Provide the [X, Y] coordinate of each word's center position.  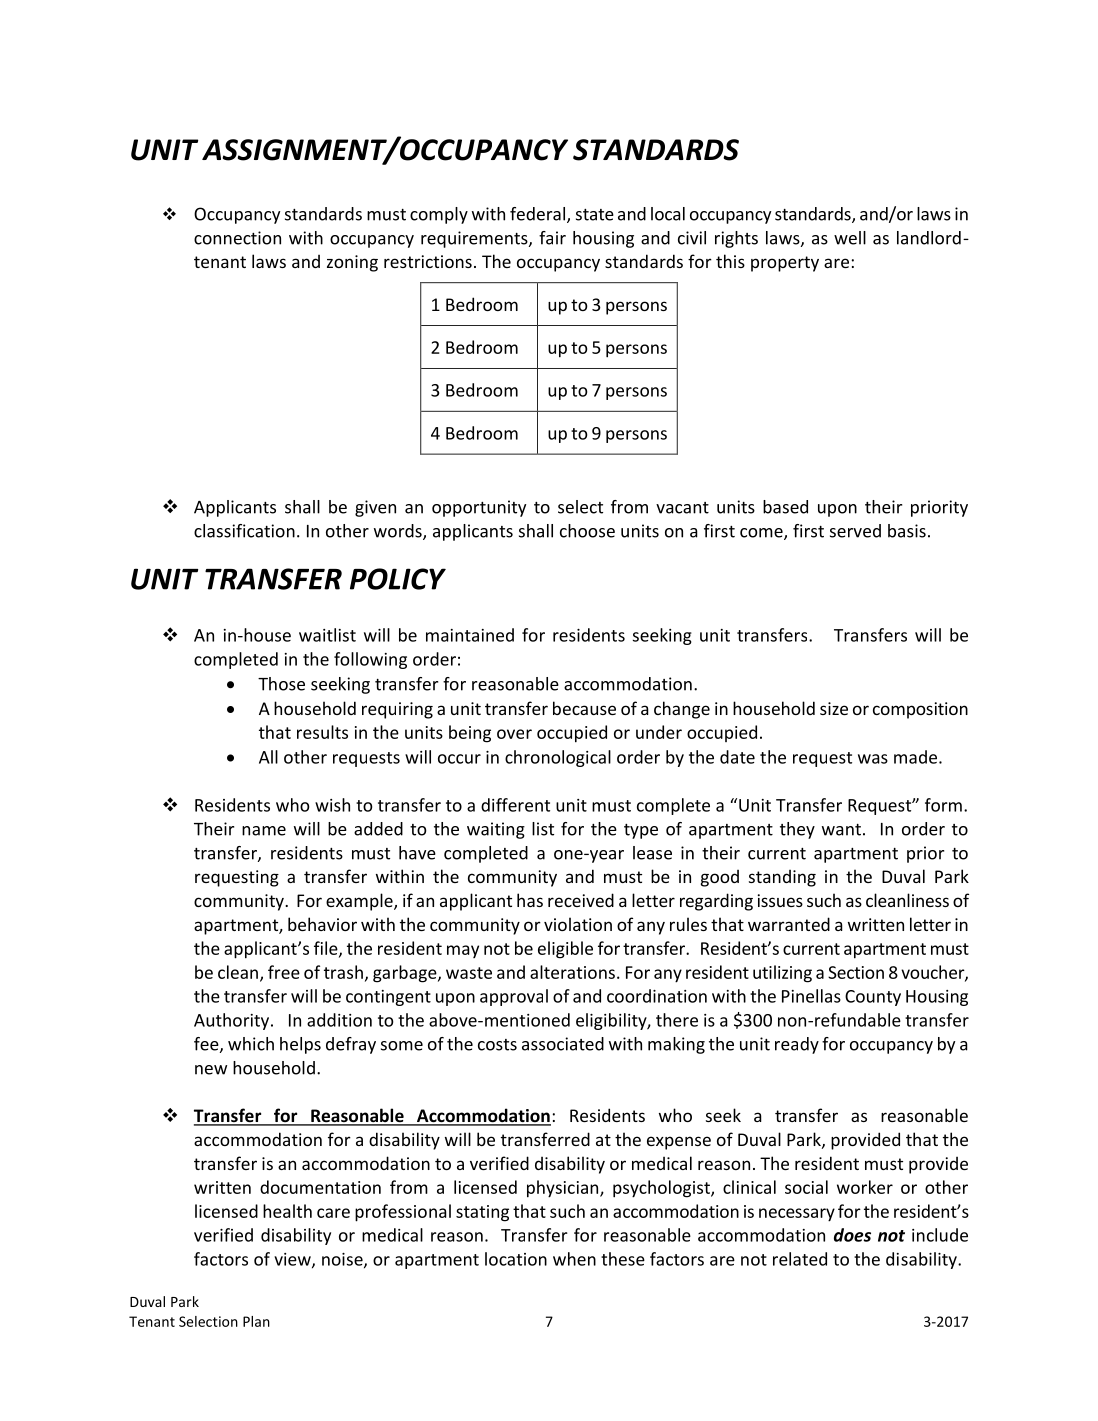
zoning [352, 263]
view [293, 1260]
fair [552, 238]
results [322, 732]
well [850, 238]
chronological [558, 758]
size [834, 708]
